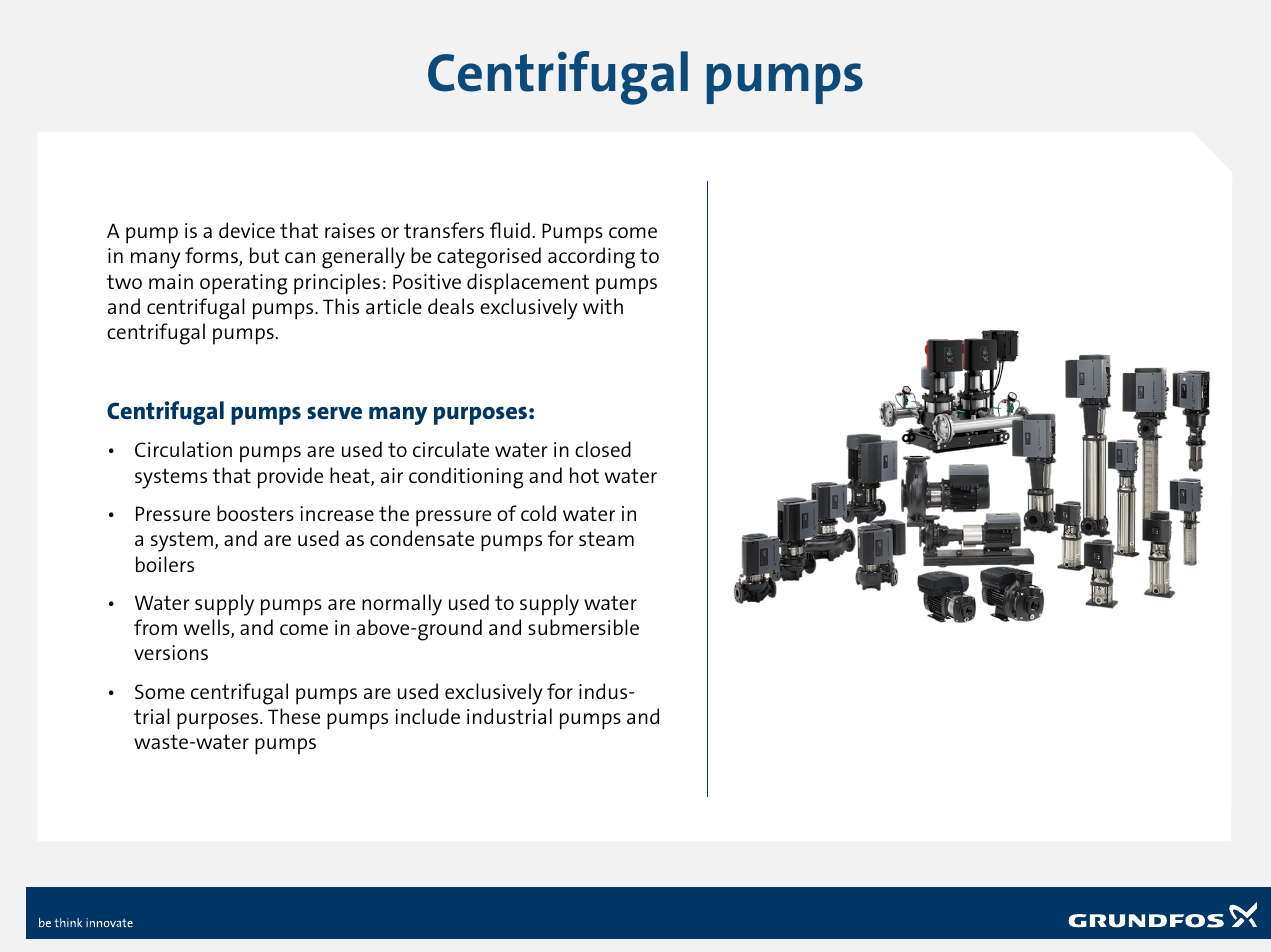 The image size is (1271, 952). I want to click on boilers, so click(165, 564).
